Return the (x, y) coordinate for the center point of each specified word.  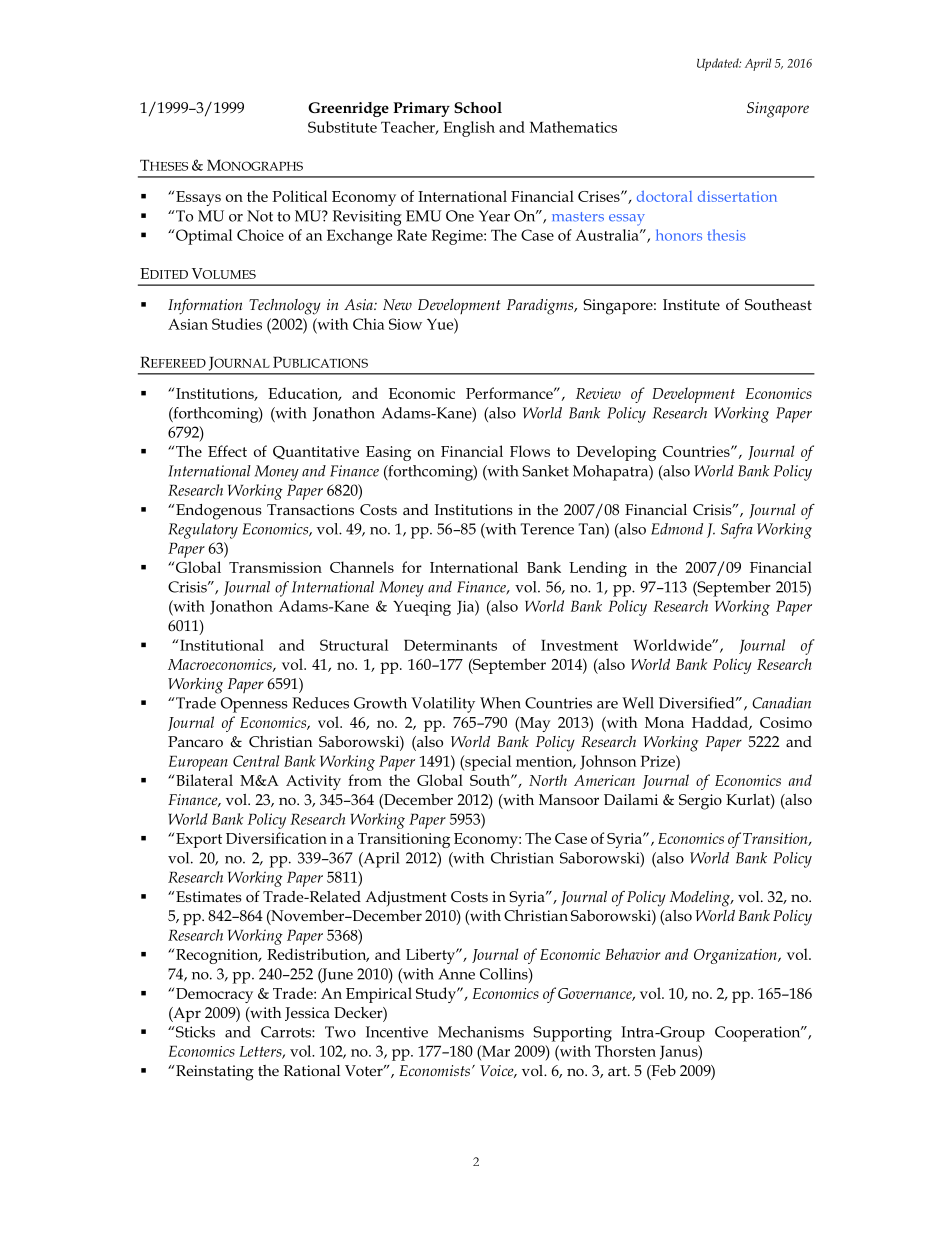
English (469, 129)
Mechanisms (481, 1032)
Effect (227, 451)
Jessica (307, 1014)
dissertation (737, 196)
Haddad (721, 723)
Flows (530, 451)
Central (256, 761)
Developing (616, 453)
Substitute (342, 127)
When (500, 703)
